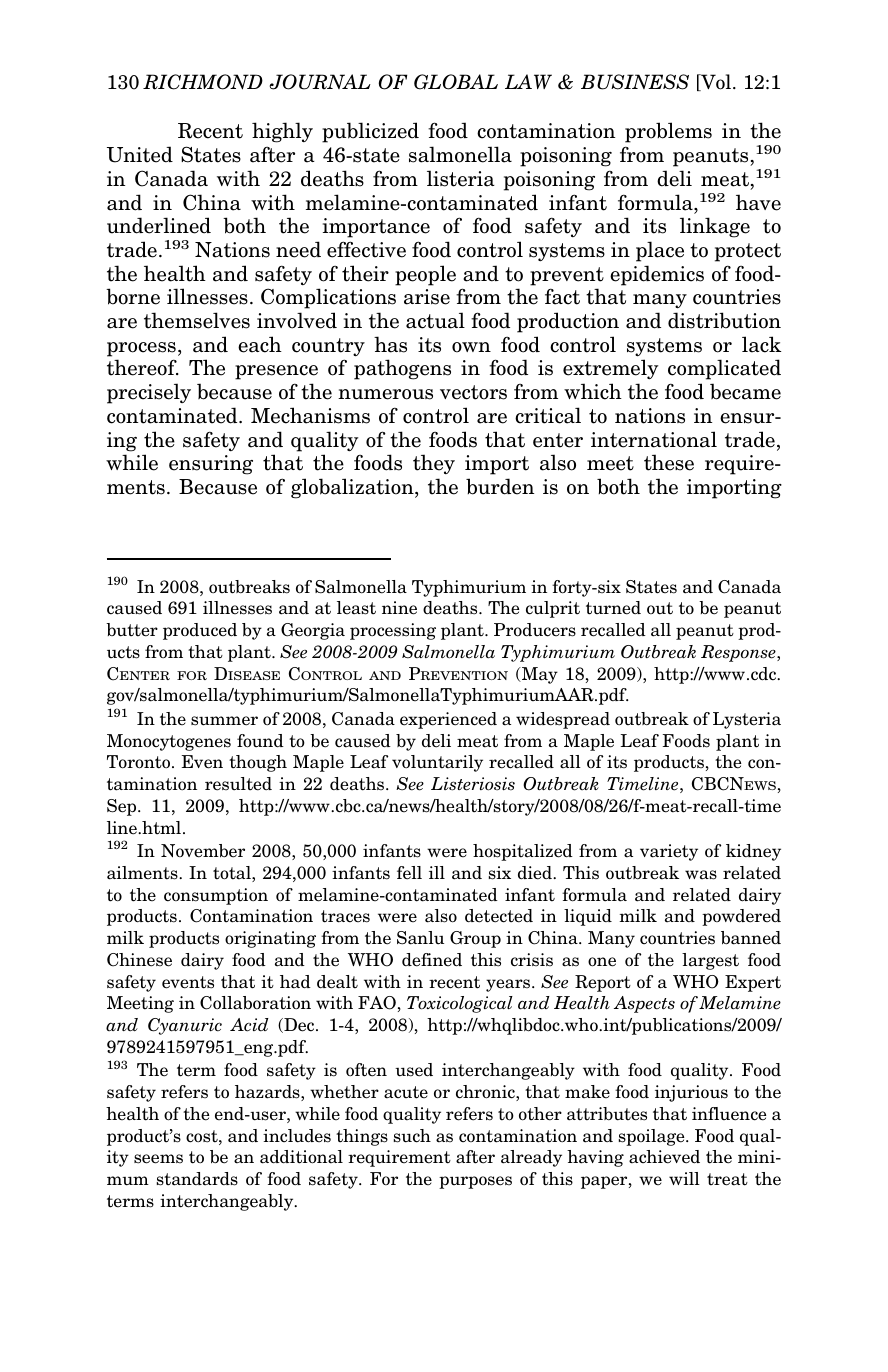 The image size is (888, 1372). Describe the element at coordinates (473, 392) in the document. I see `vectors` at that location.
